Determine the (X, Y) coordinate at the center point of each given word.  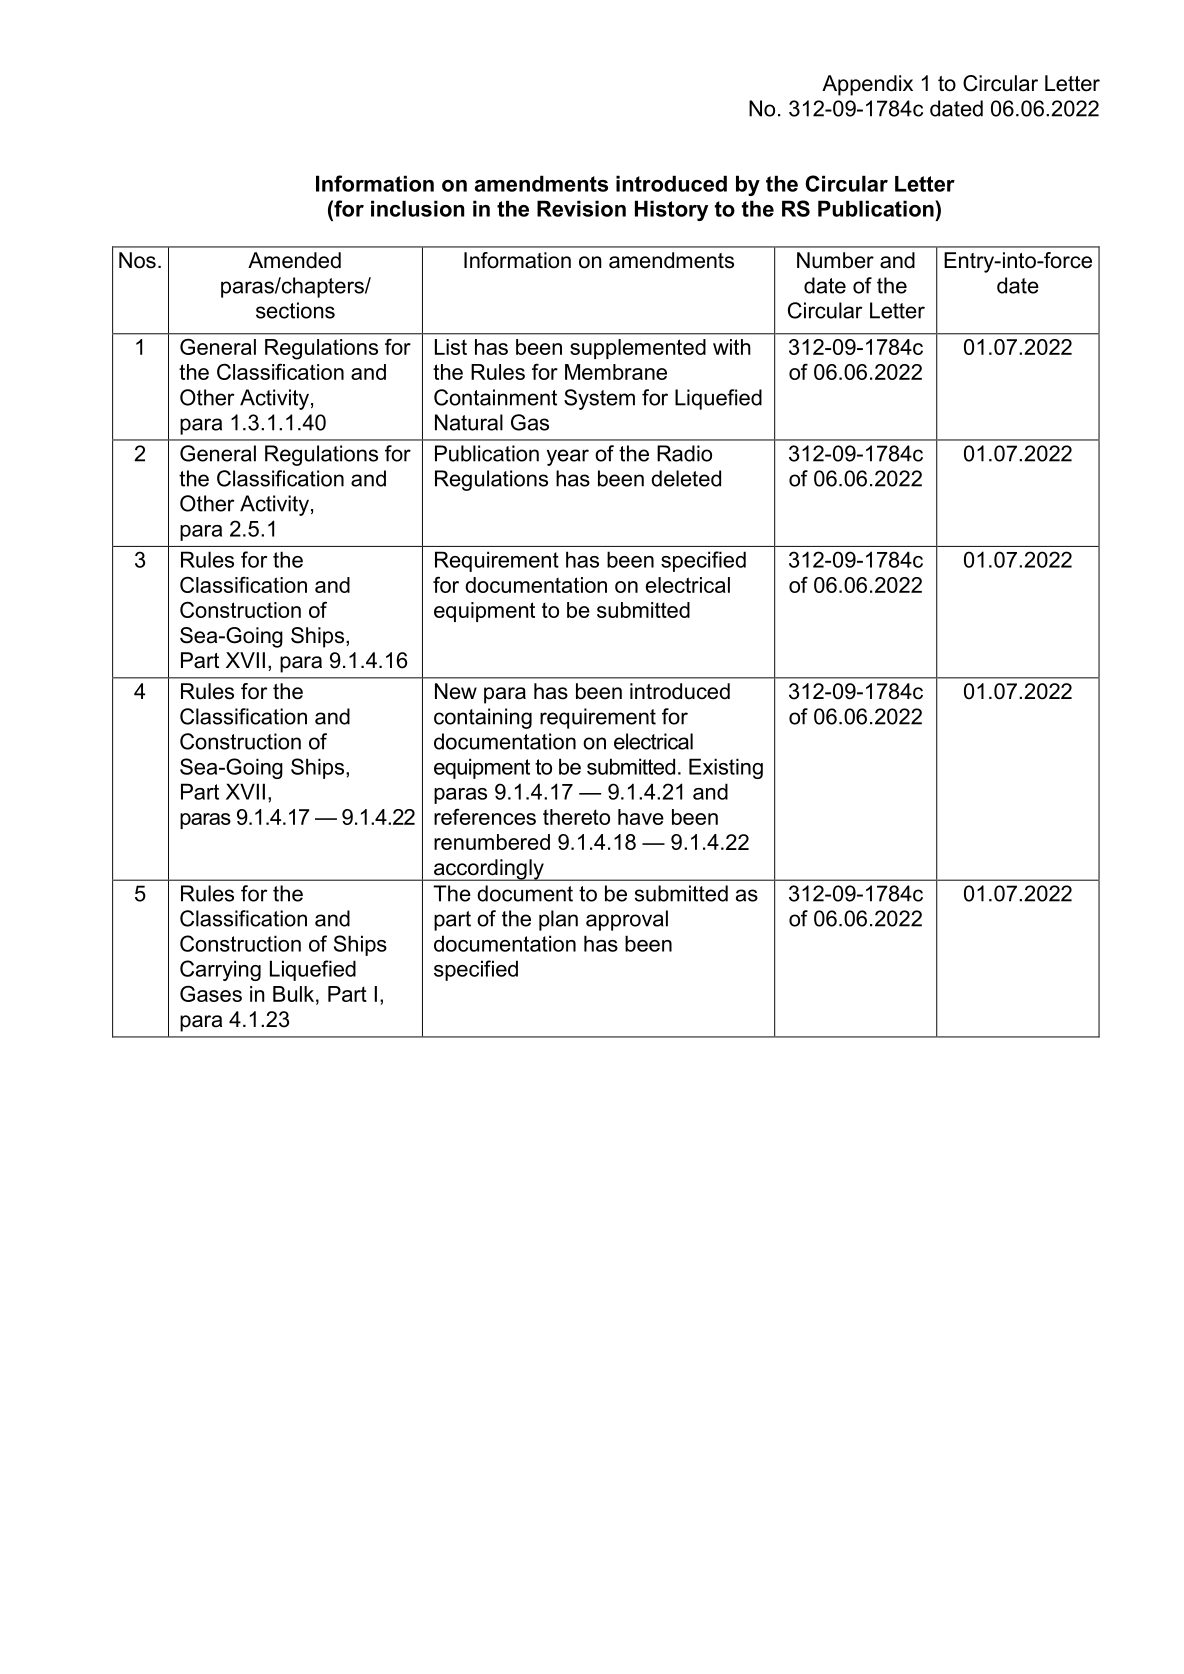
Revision (581, 208)
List (451, 347)
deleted (686, 478)
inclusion (417, 208)
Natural (469, 422)
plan (558, 920)
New (456, 691)
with (732, 347)
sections (295, 310)
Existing (726, 768)
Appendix (867, 85)
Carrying (220, 970)
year (568, 457)
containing (483, 718)
